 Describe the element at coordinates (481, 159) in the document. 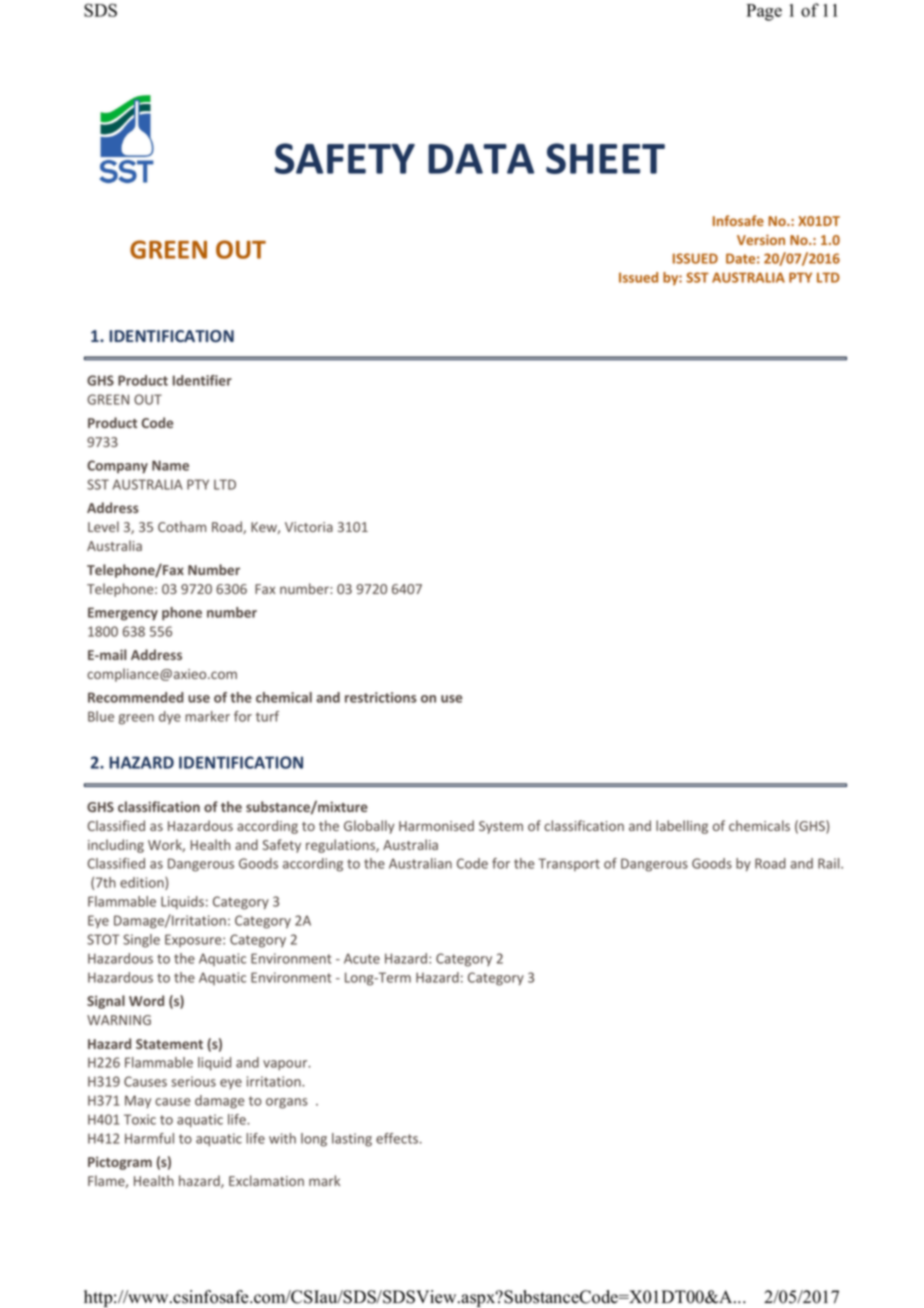

I see `DATA` at that location.
